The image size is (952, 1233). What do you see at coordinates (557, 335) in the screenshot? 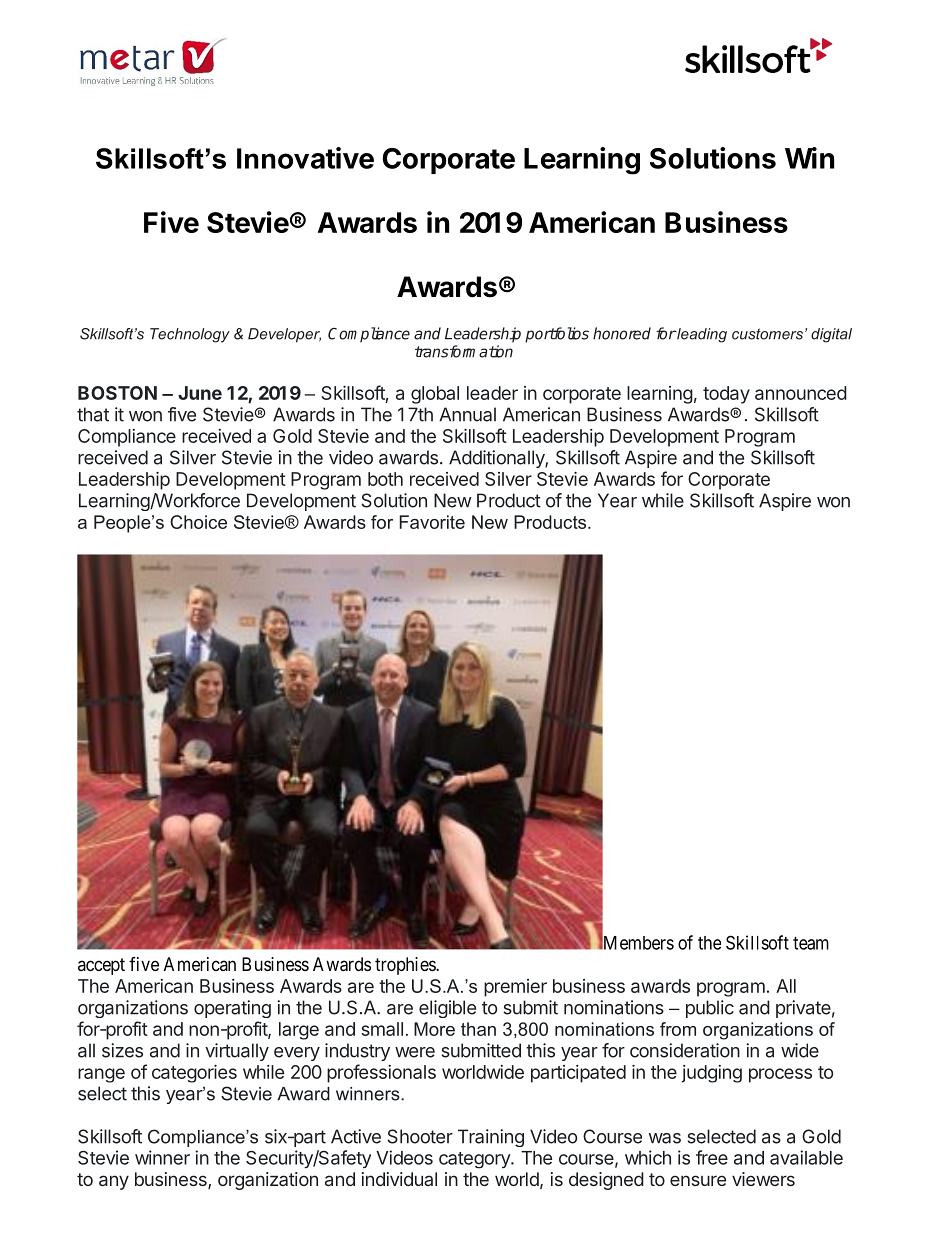
I see `portfolios` at bounding box center [557, 335].
